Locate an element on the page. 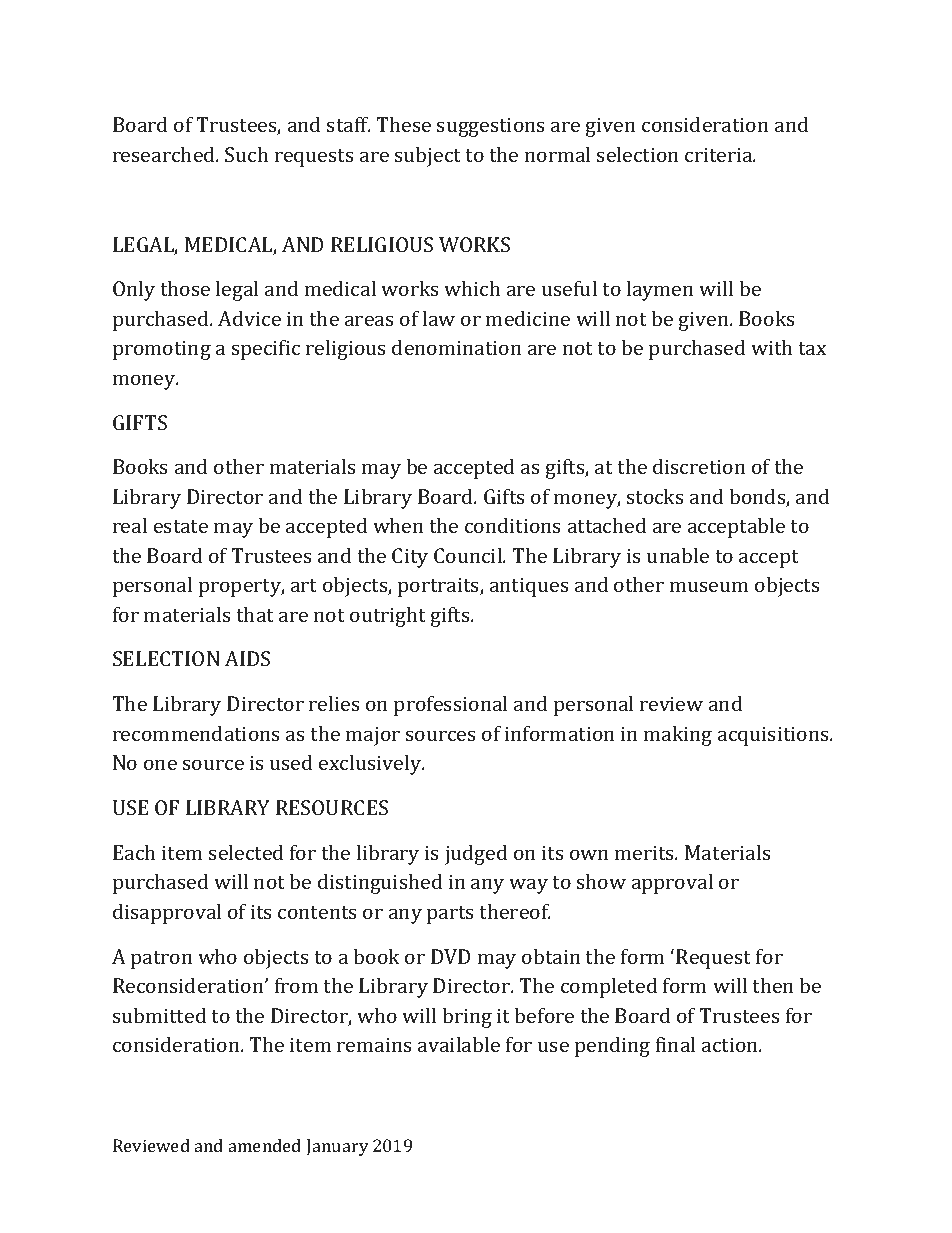 The height and width of the page is (1233, 952). museum is located at coordinates (709, 586).
